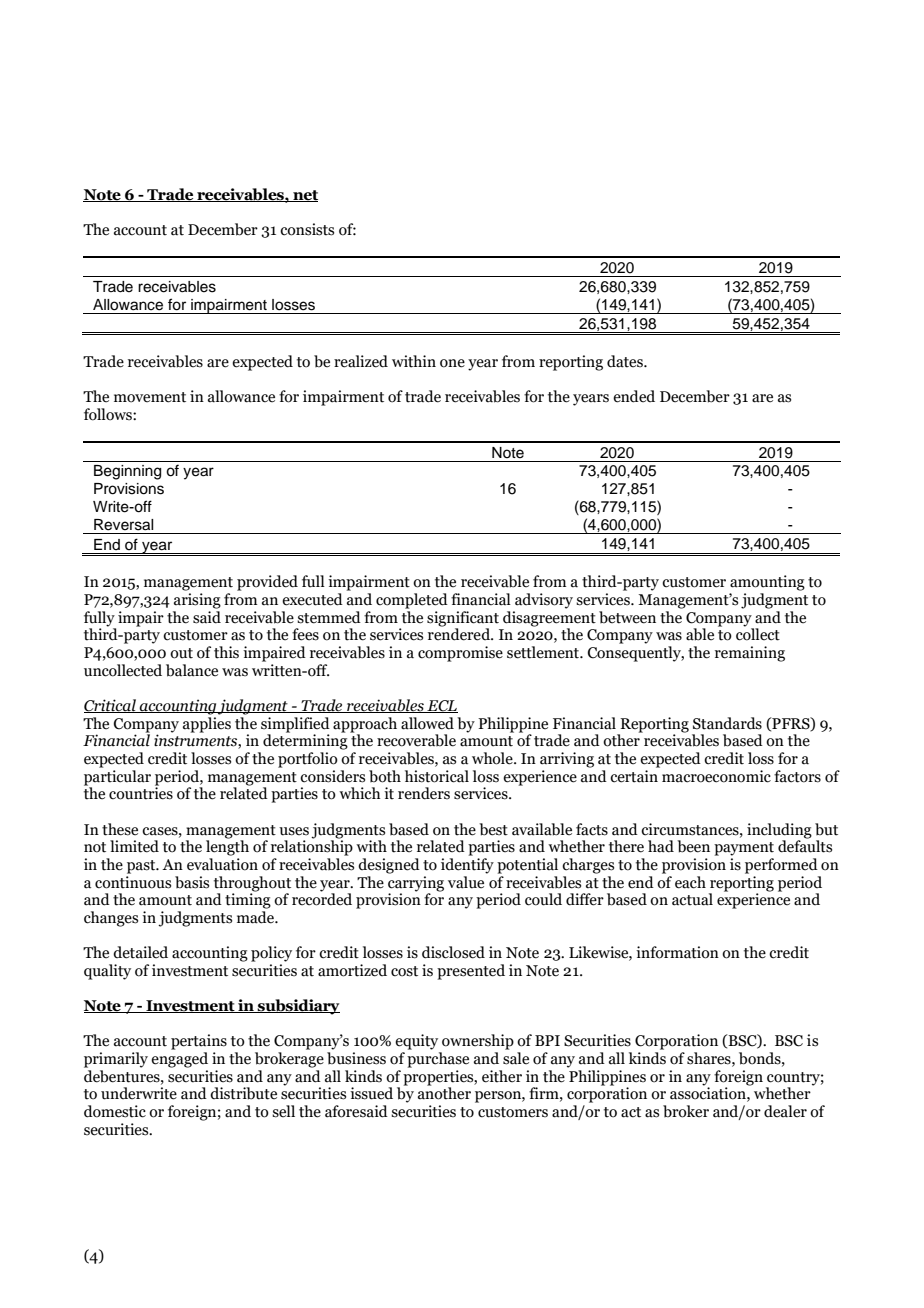 The width and height of the screenshot is (924, 1308). I want to click on net, so click(304, 196).
